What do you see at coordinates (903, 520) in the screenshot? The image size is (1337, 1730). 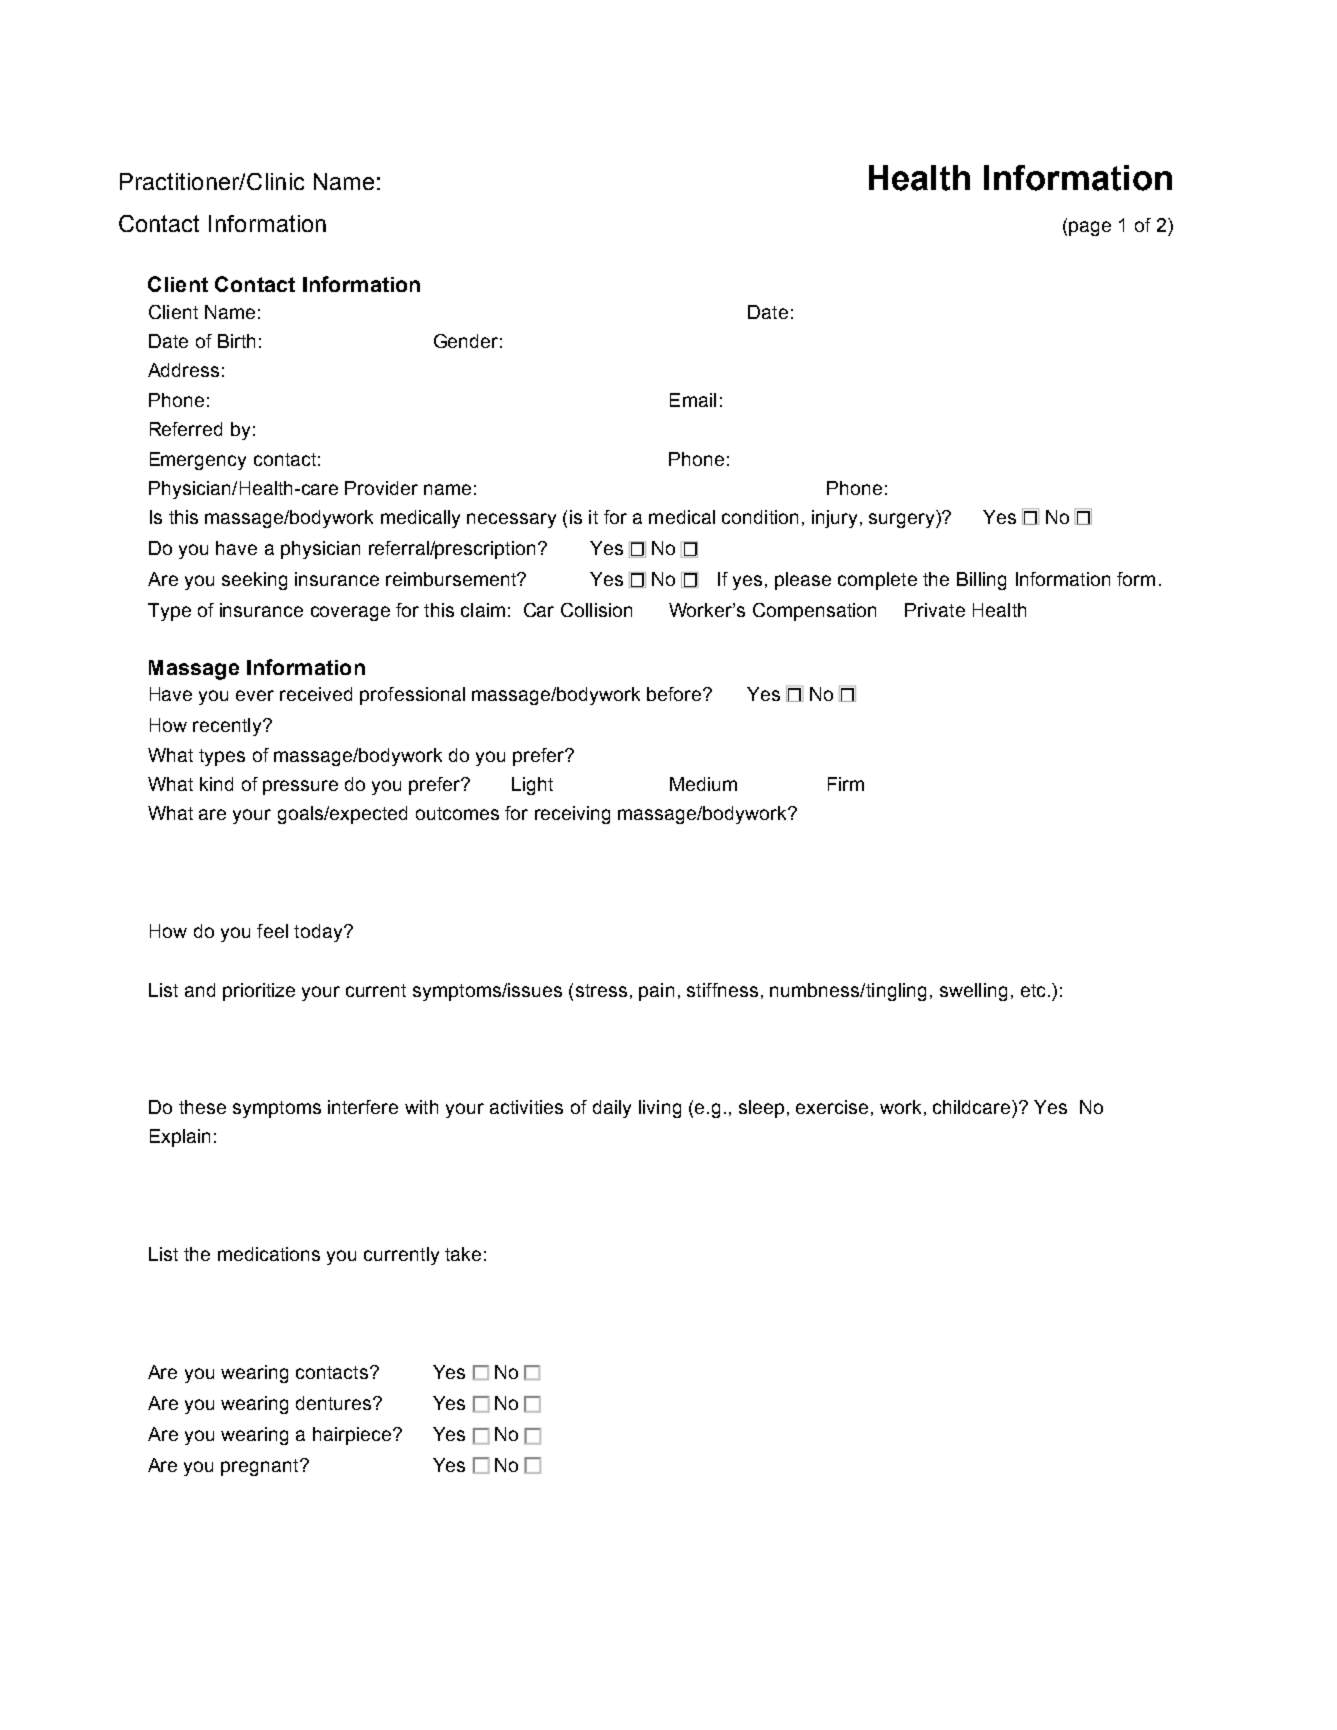 I see `surgery` at bounding box center [903, 520].
